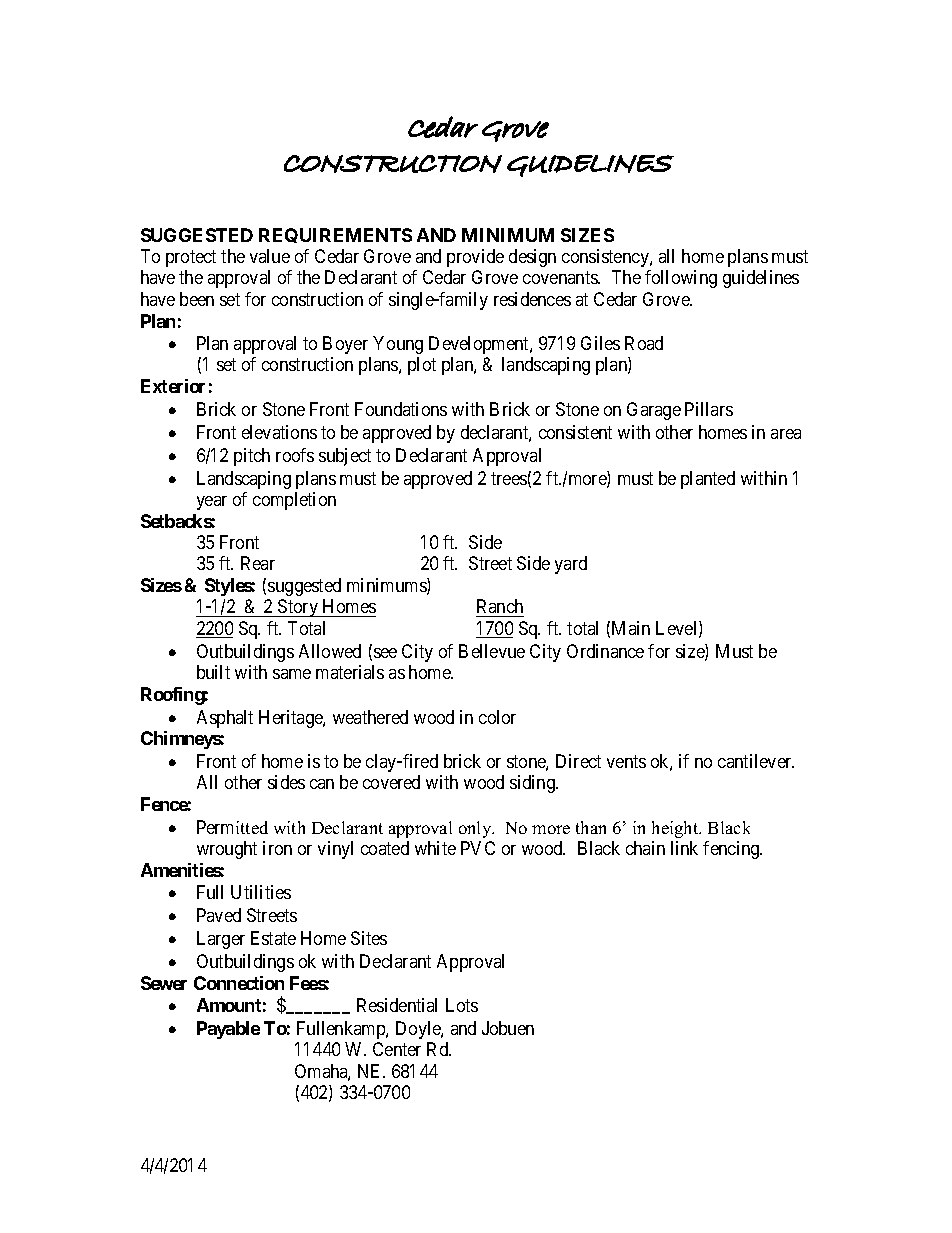  What do you see at coordinates (534, 784) in the screenshot?
I see `siding` at bounding box center [534, 784].
